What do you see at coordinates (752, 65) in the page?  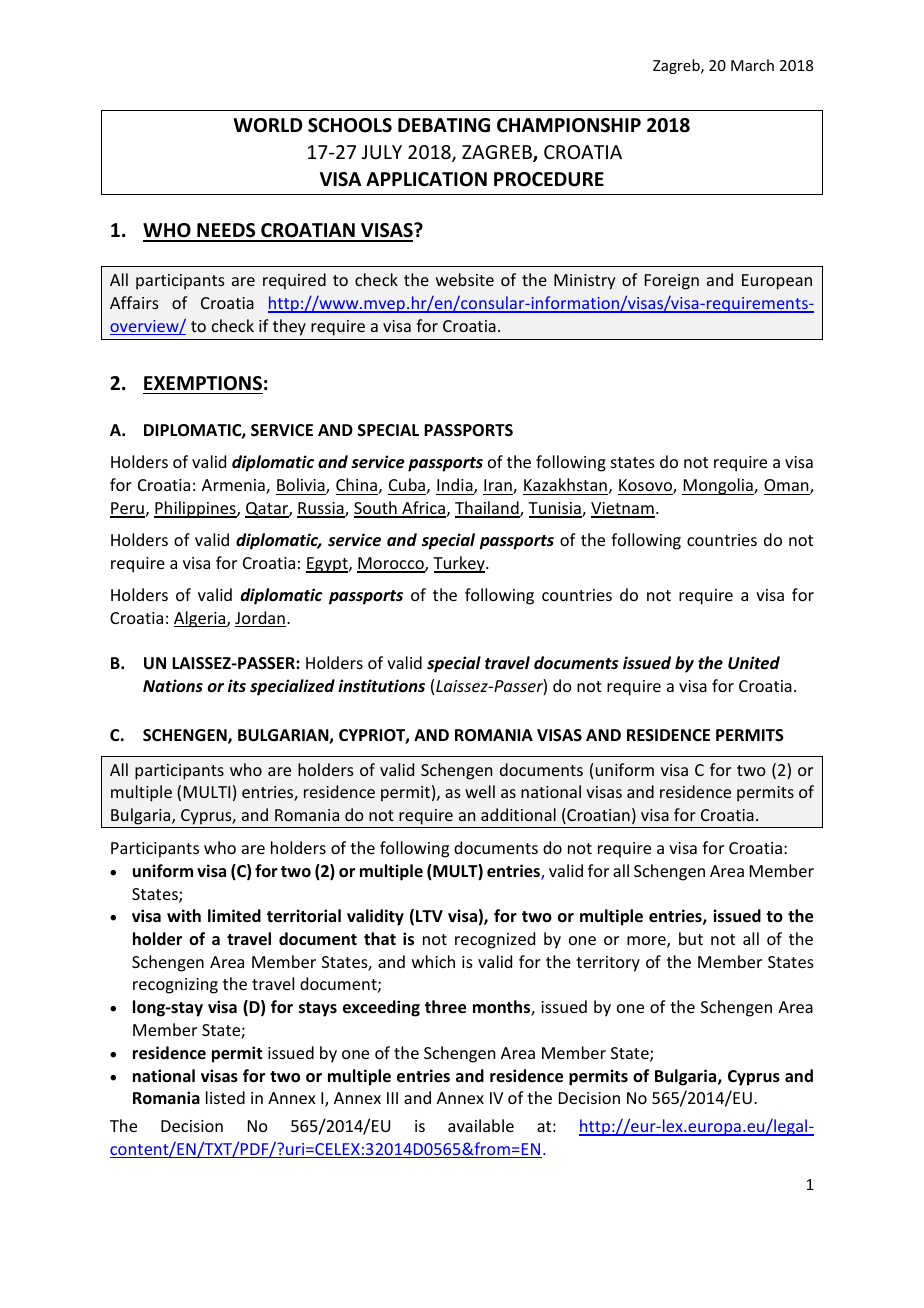 I see `March` at bounding box center [752, 65].
